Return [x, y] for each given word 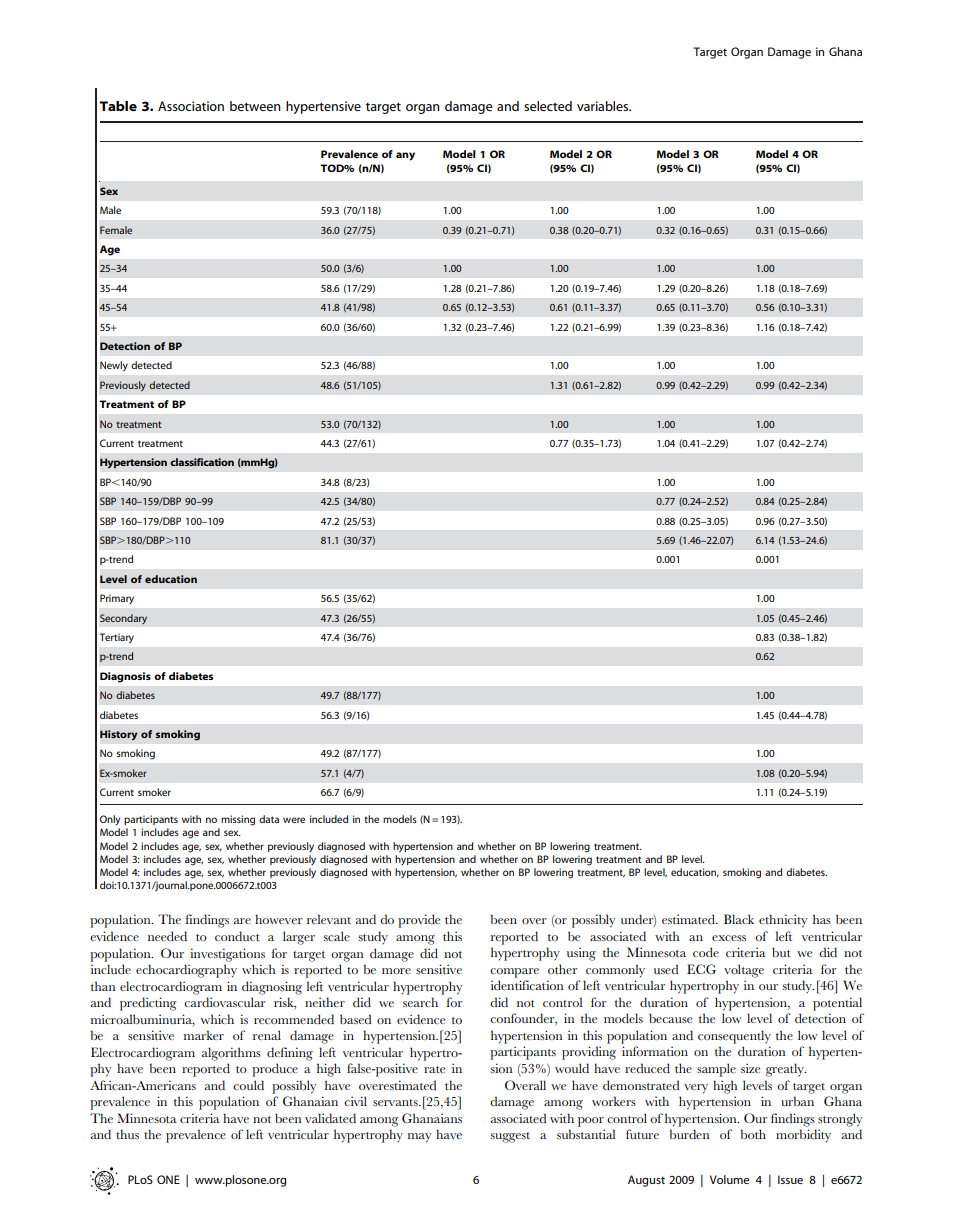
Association [191, 106]
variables [604, 106]
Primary [117, 599]
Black [739, 919]
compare [514, 973]
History [119, 735]
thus [127, 1134]
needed [167, 936]
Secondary [123, 619]
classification [202, 462]
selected [548, 106]
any [405, 156]
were [294, 820]
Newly [114, 366]
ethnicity [783, 921]
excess [729, 938]
